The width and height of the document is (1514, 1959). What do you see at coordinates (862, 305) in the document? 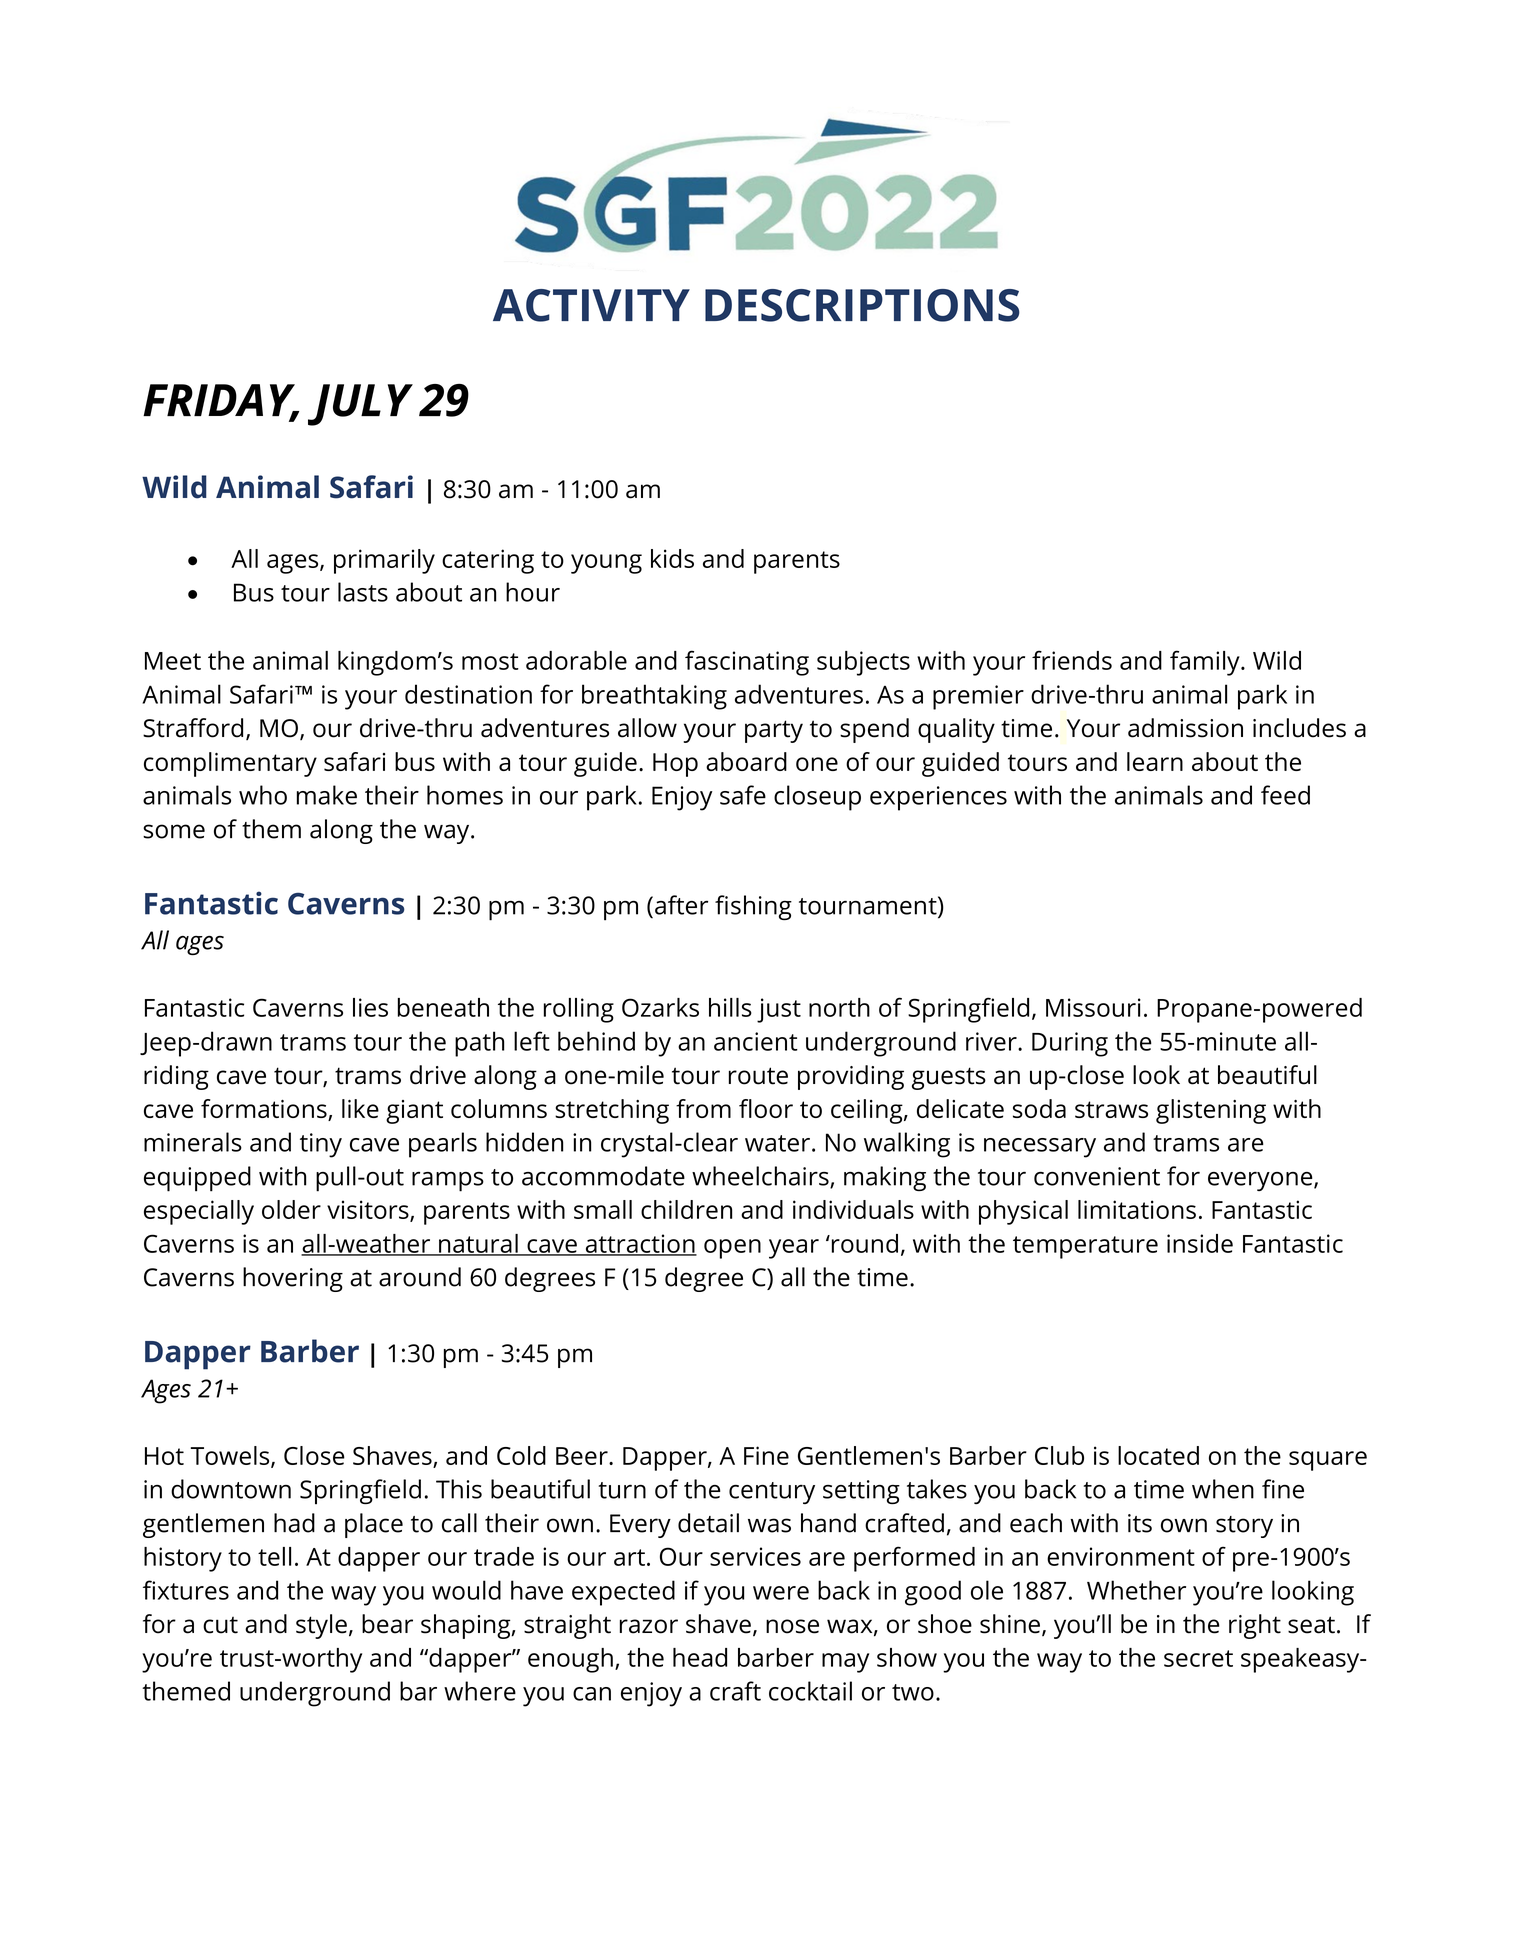
I see `DESCRIPTIONS` at bounding box center [862, 305].
